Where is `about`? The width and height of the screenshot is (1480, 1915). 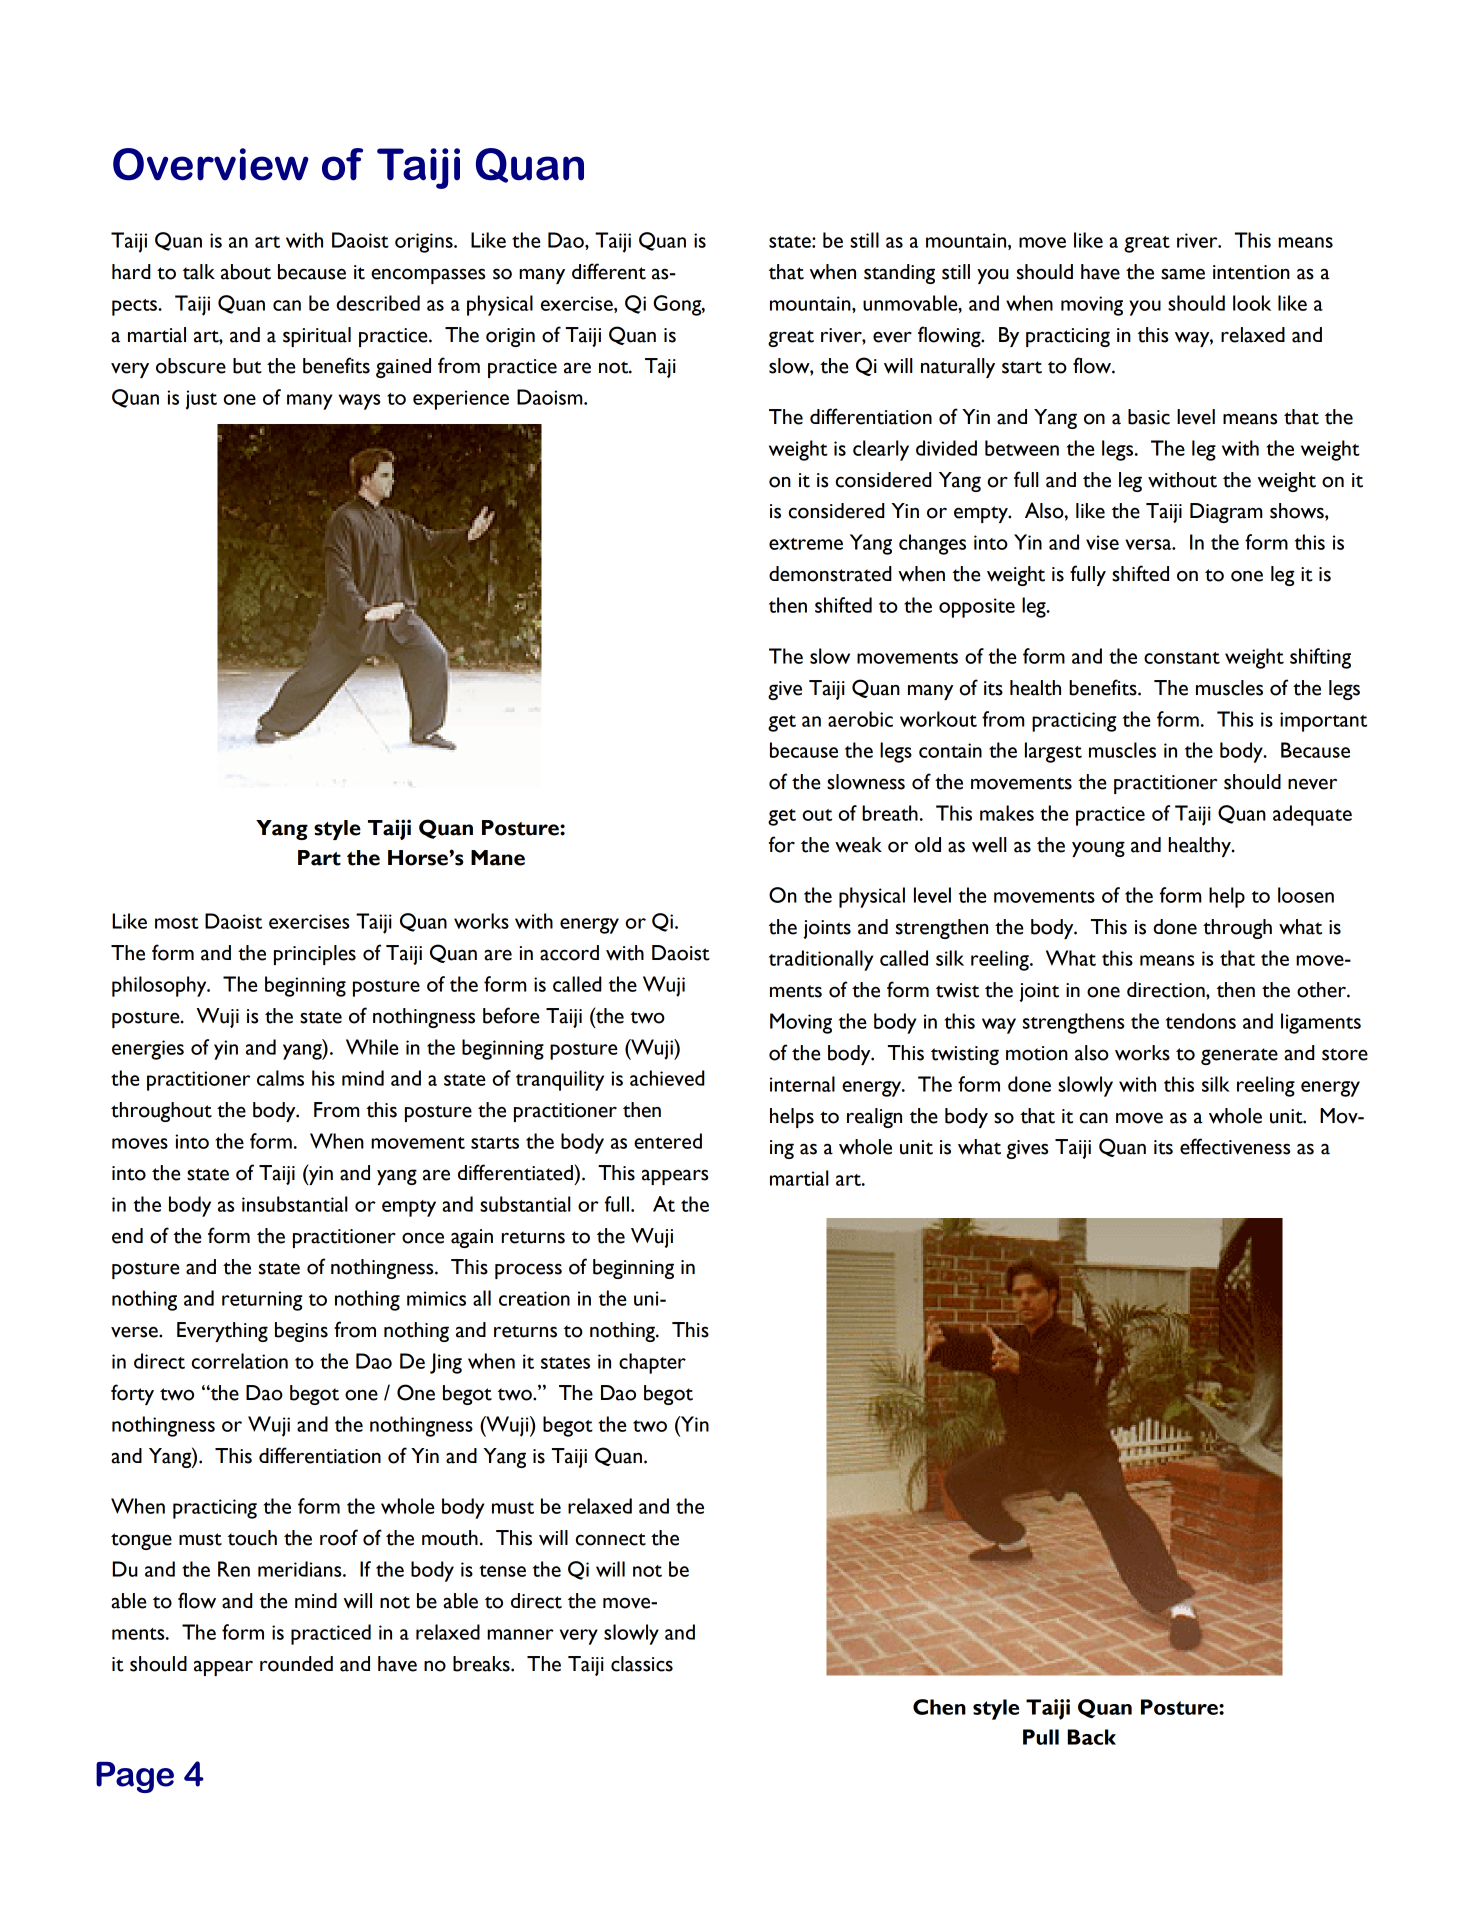
about is located at coordinates (246, 272).
